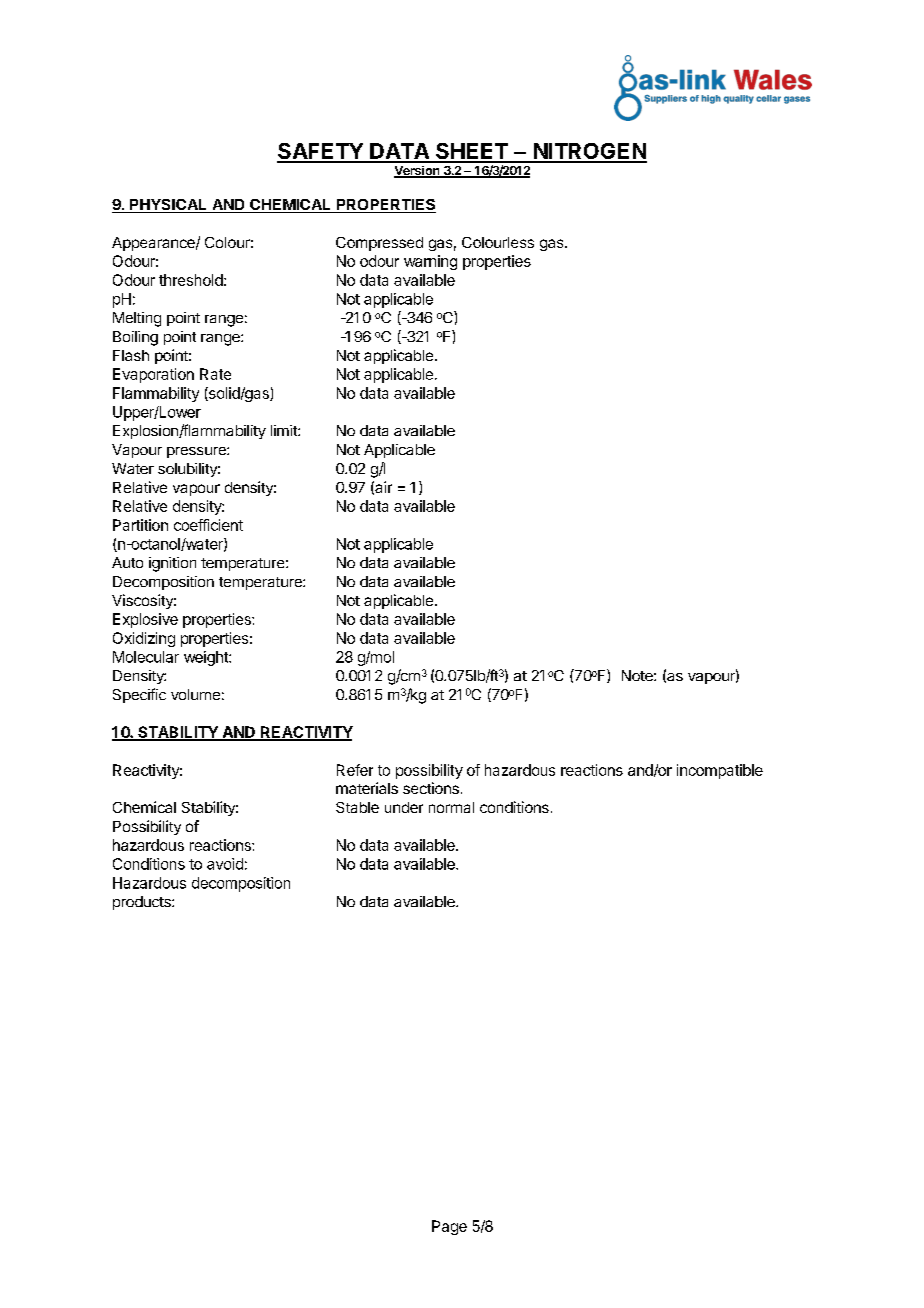 Image resolution: width=924 pixels, height=1308 pixels. Describe the element at coordinates (449, 1227) in the screenshot. I see `Page` at that location.
